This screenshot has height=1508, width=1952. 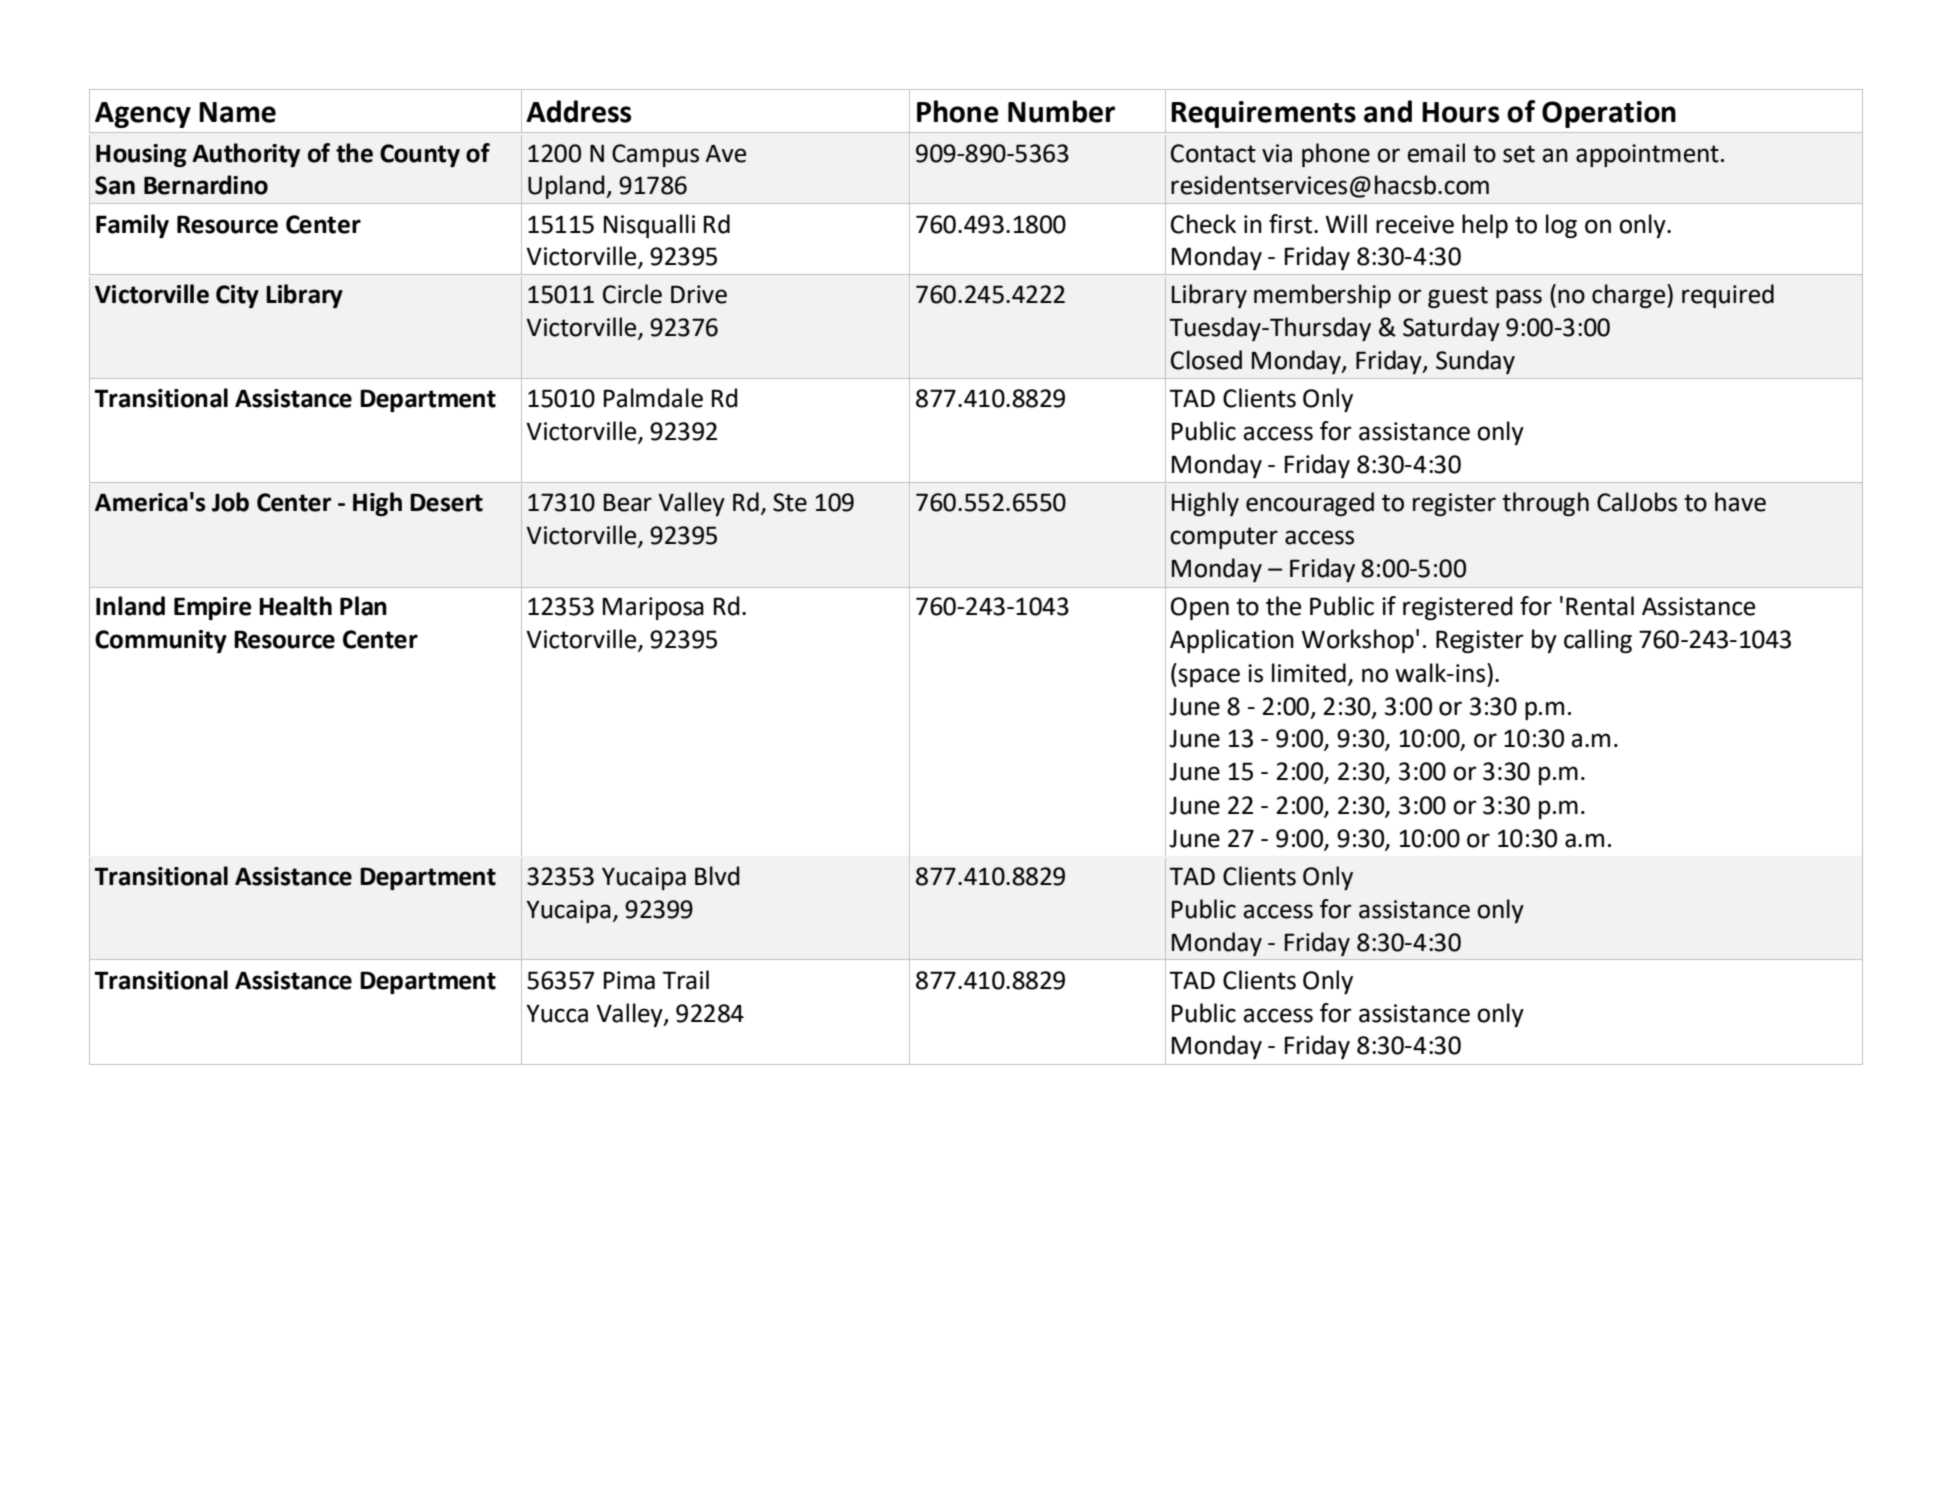 What do you see at coordinates (557, 1014) in the screenshot?
I see `Yucca` at bounding box center [557, 1014].
